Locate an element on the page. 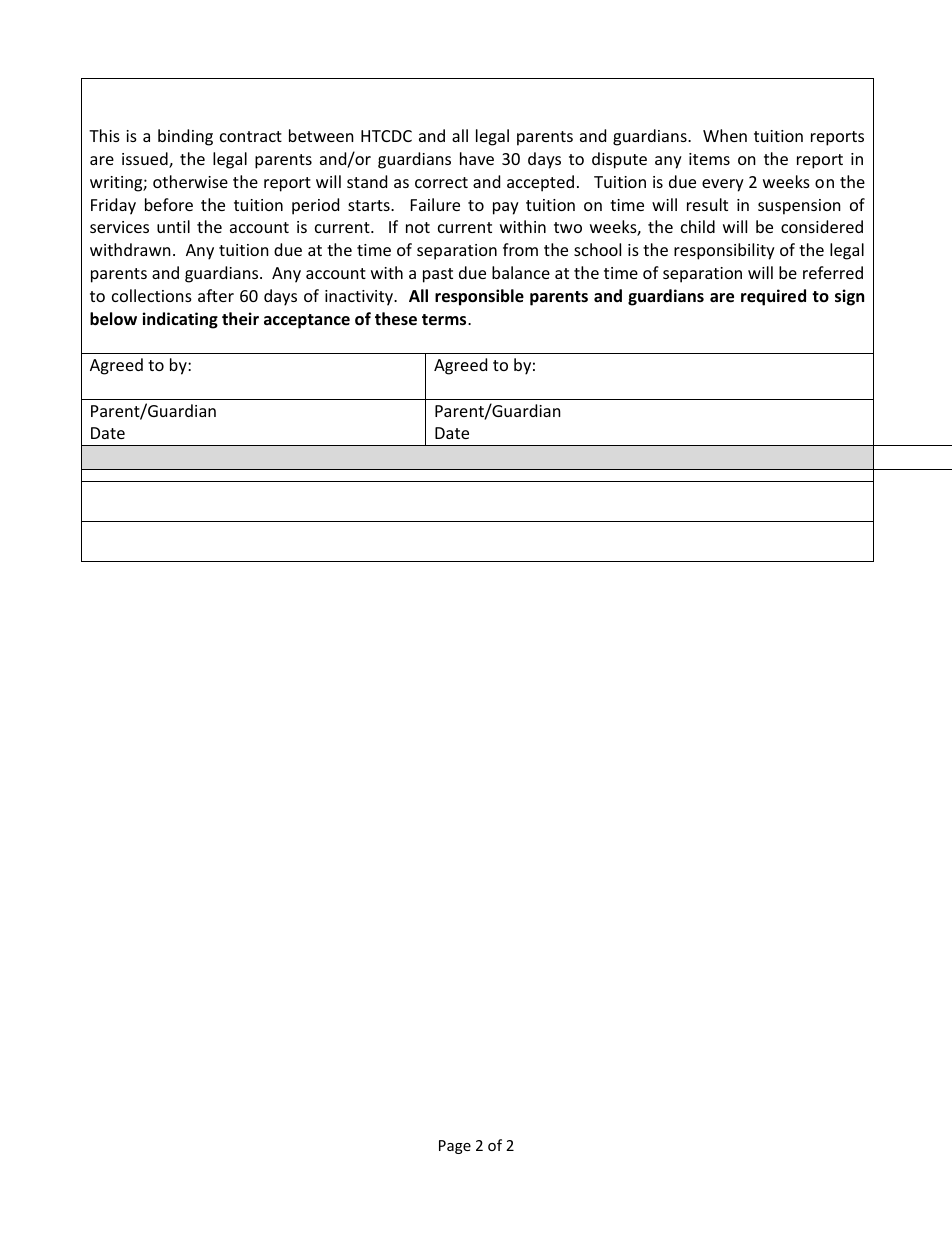 Image resolution: width=952 pixels, height=1233 pixels. acceptance is located at coordinates (307, 321).
